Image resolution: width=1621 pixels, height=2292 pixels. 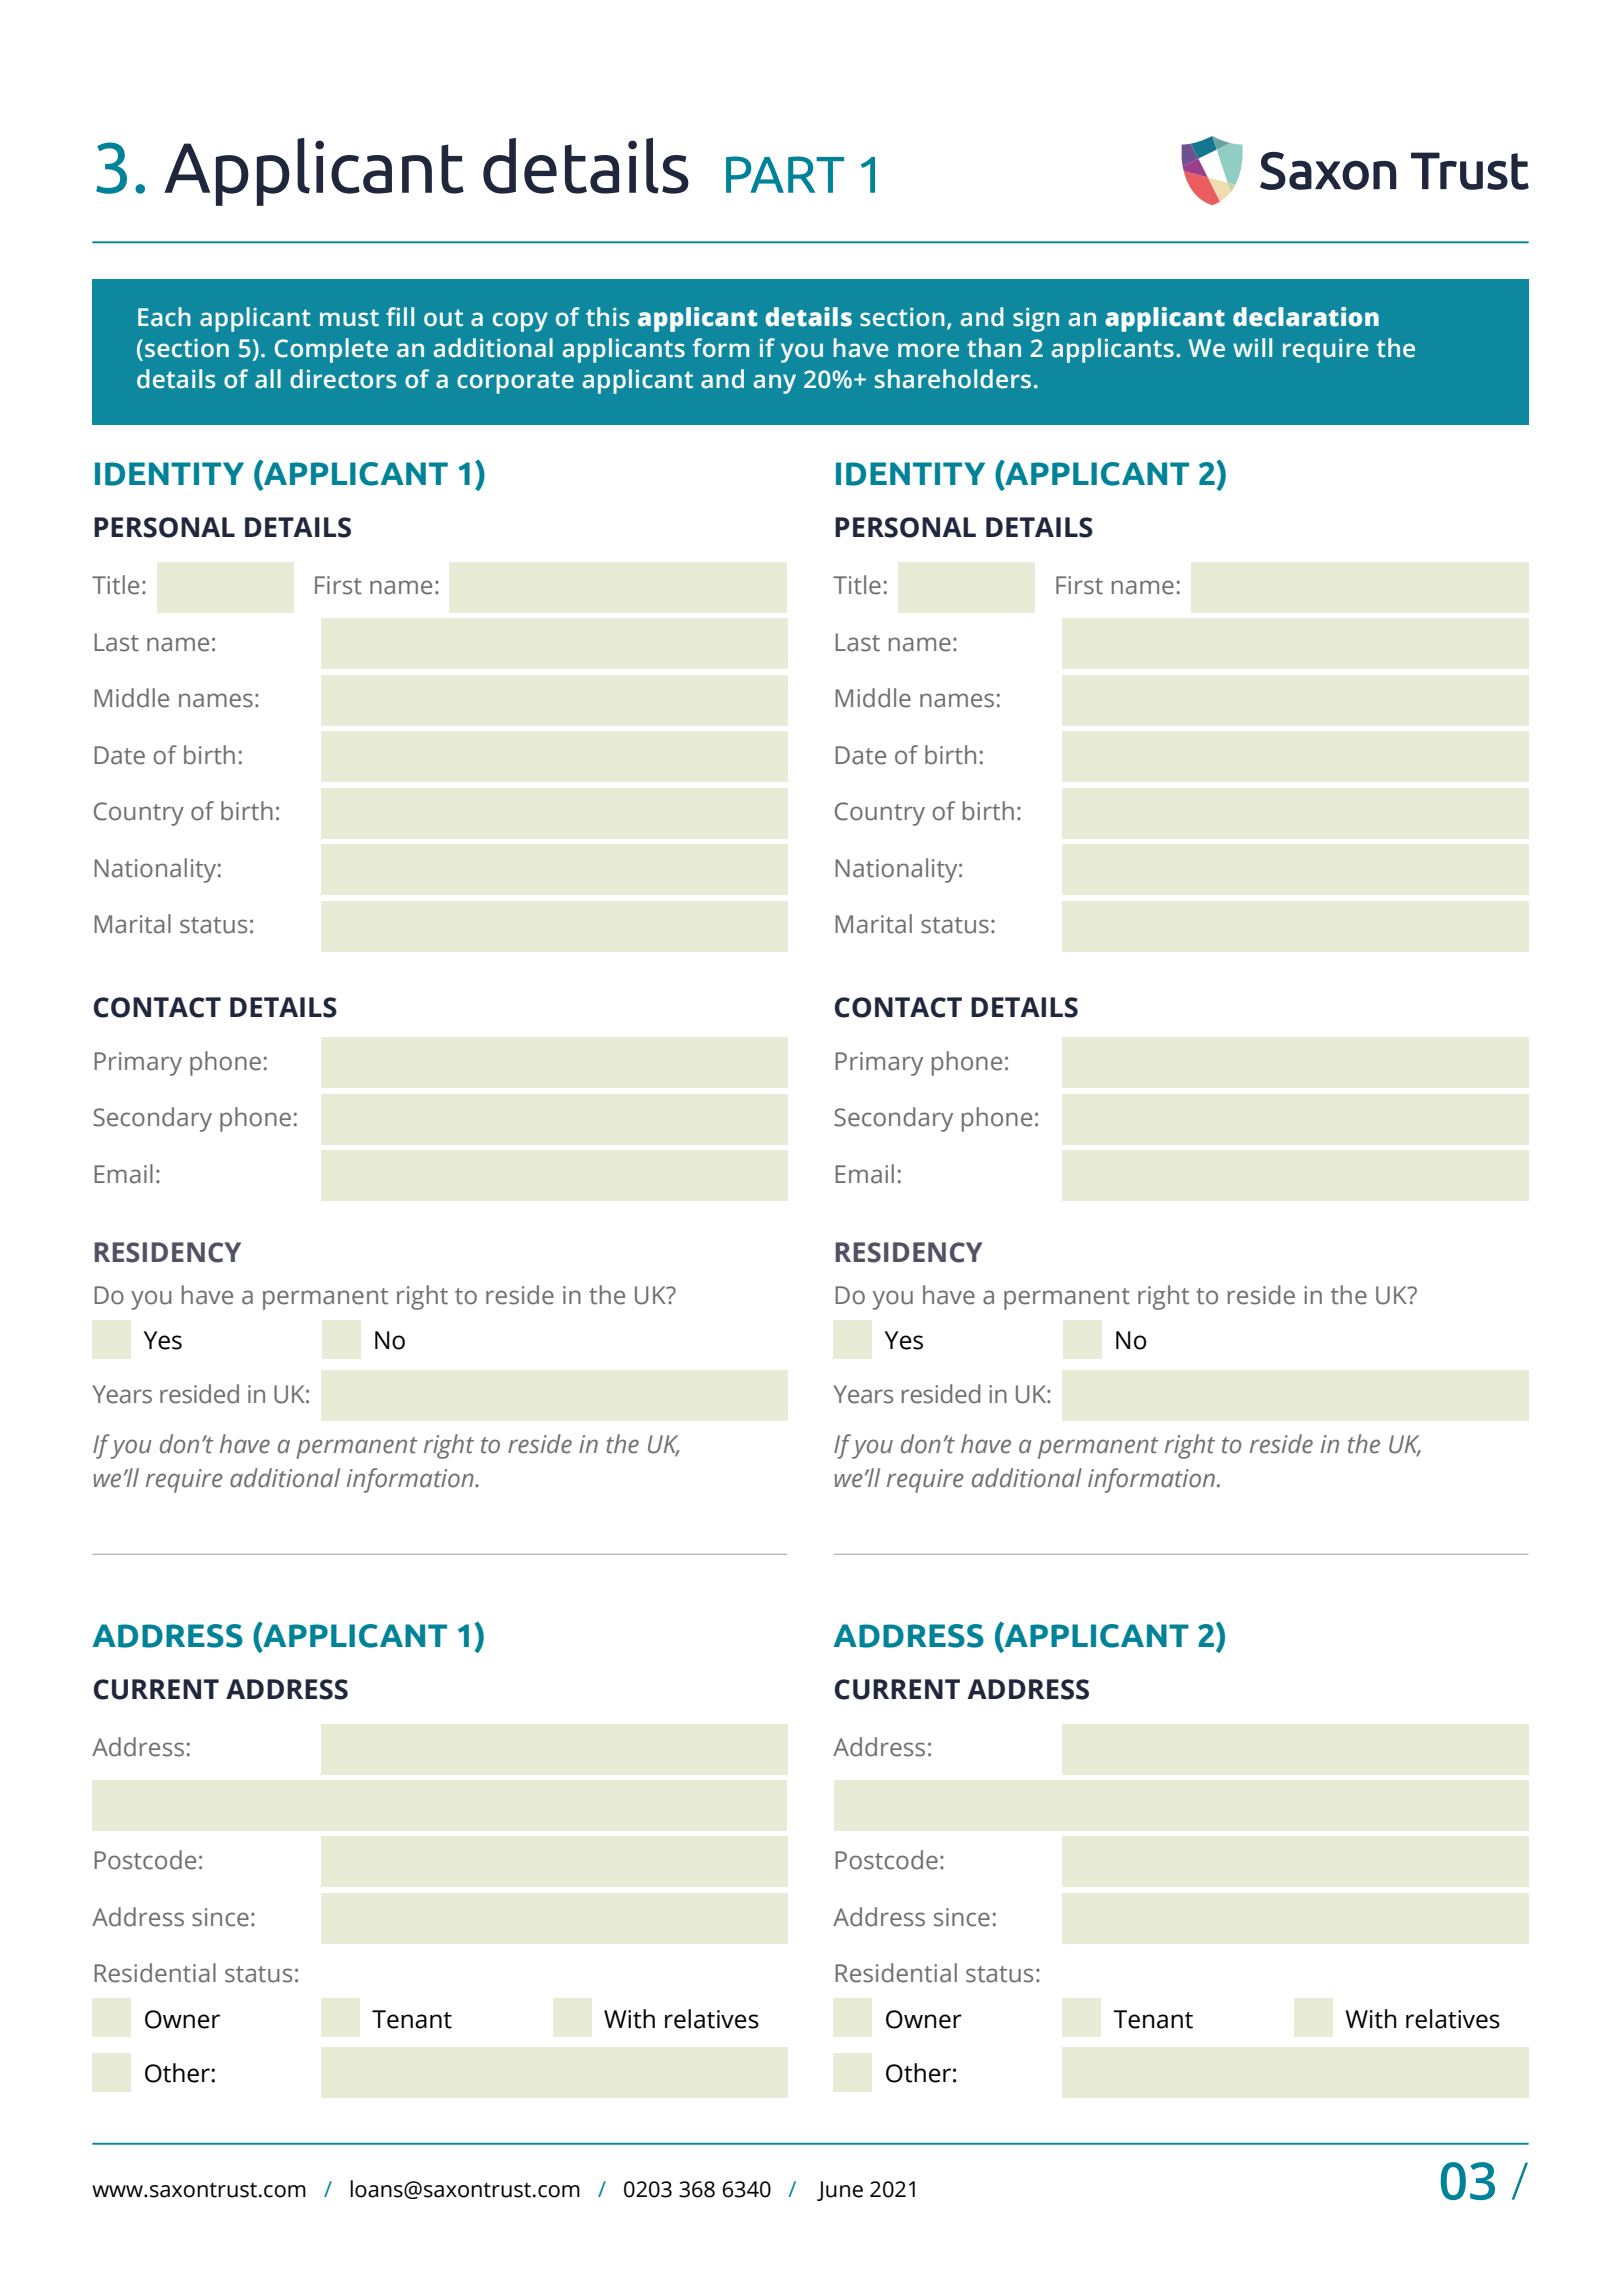 What do you see at coordinates (785, 174) in the page?
I see `PART` at bounding box center [785, 174].
